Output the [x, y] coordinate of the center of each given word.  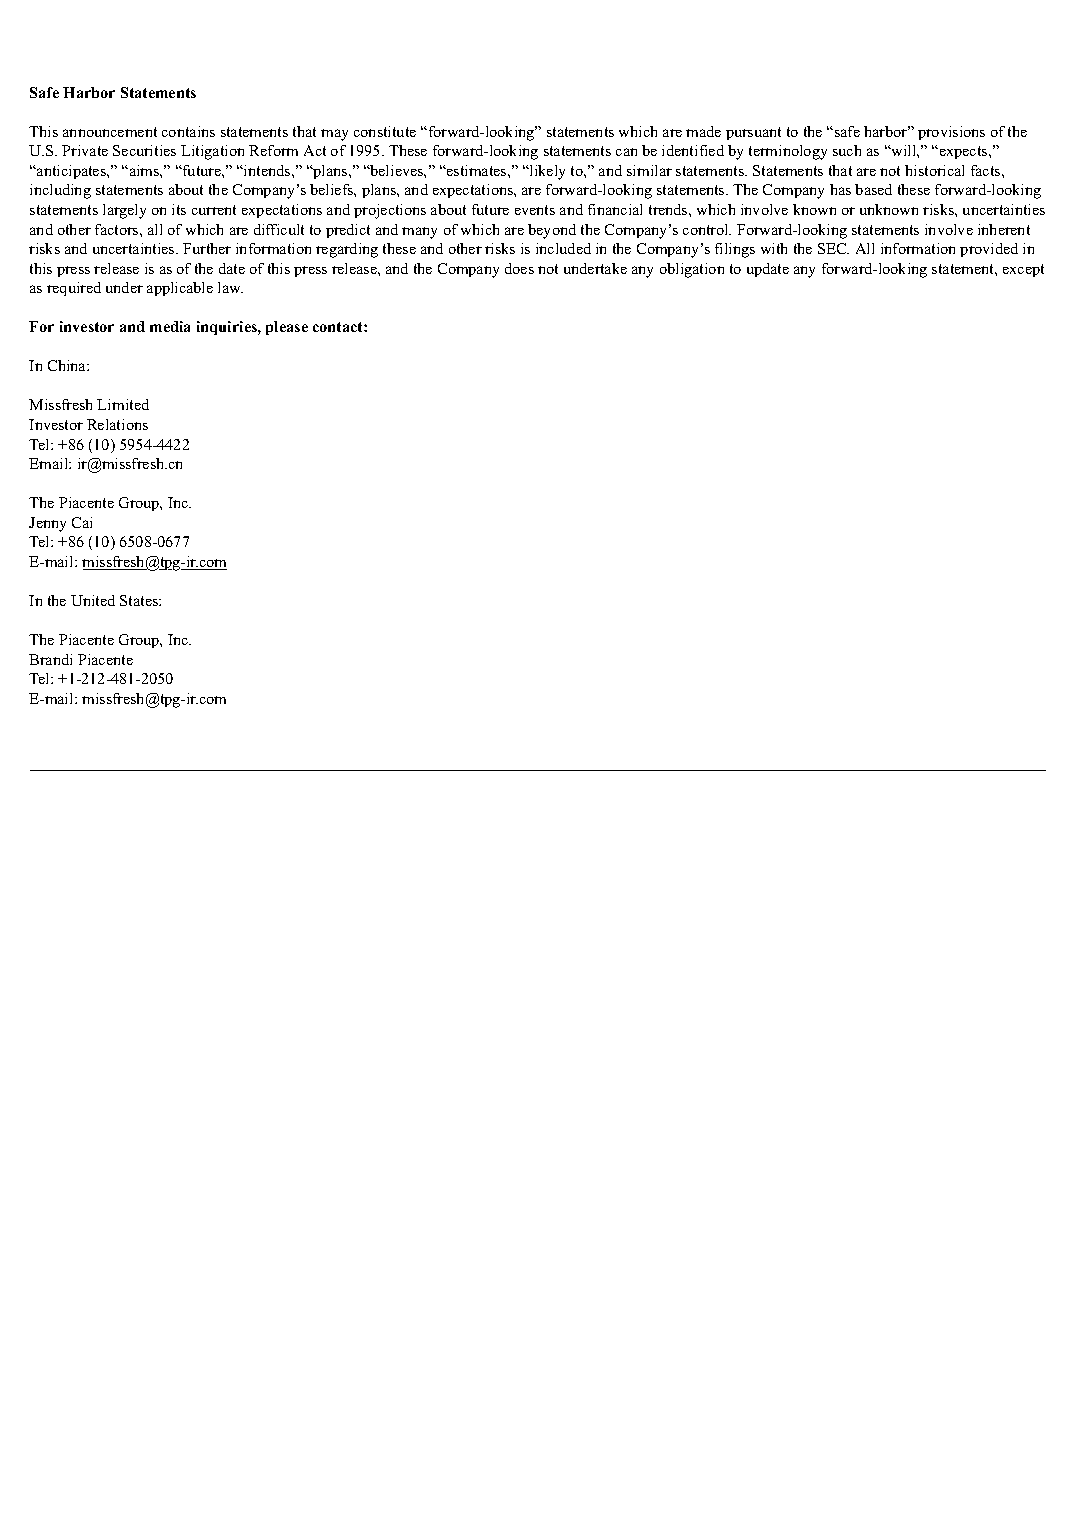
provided [989, 250]
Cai [82, 522]
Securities [144, 150]
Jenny [47, 524]
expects [963, 152]
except [1023, 270]
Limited [123, 404]
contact [339, 327]
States [140, 600]
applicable [180, 289]
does [519, 268]
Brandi [50, 659]
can [626, 152]
